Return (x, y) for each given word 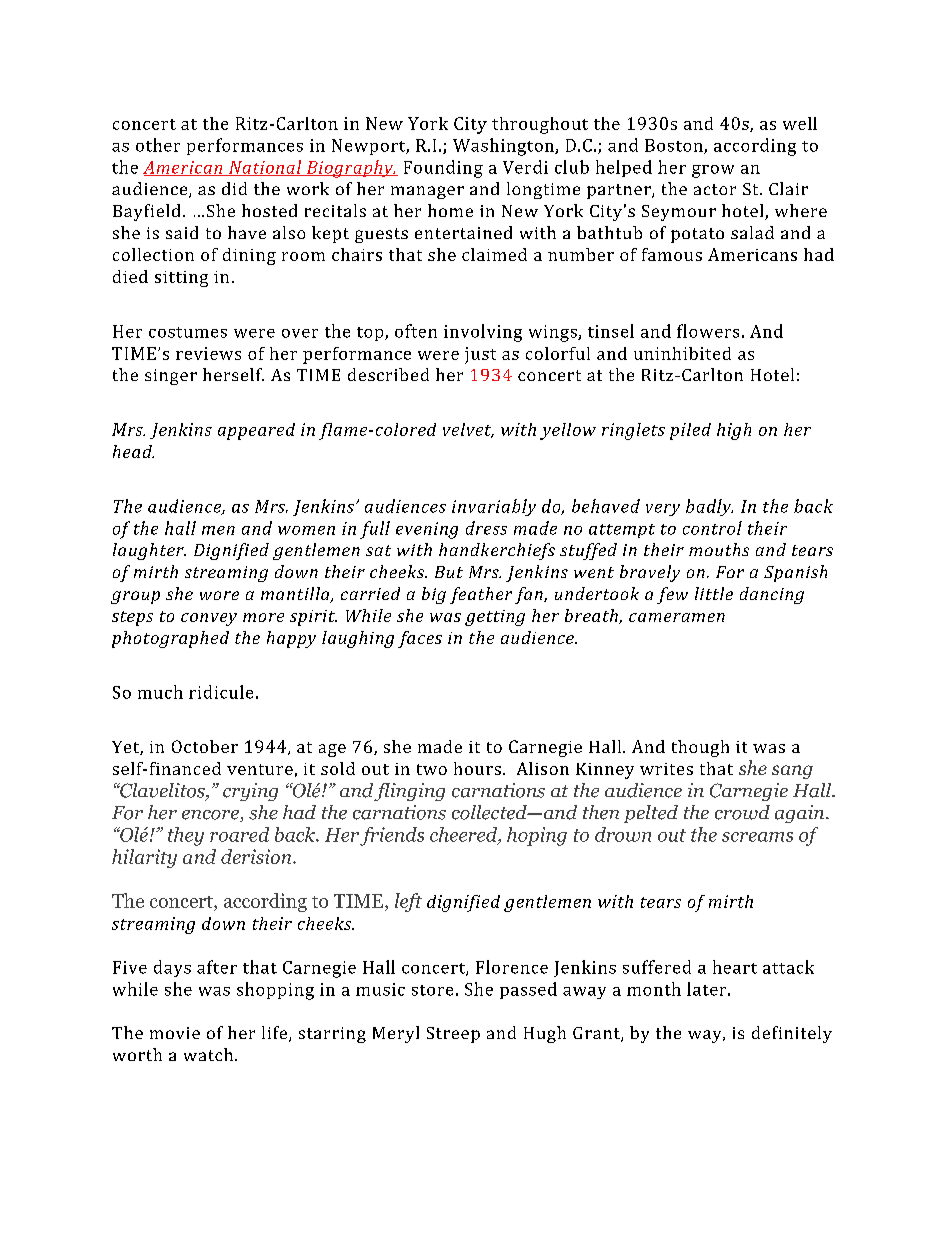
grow (713, 171)
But (449, 572)
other (158, 145)
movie (175, 1033)
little (714, 593)
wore (219, 595)
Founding (443, 169)
